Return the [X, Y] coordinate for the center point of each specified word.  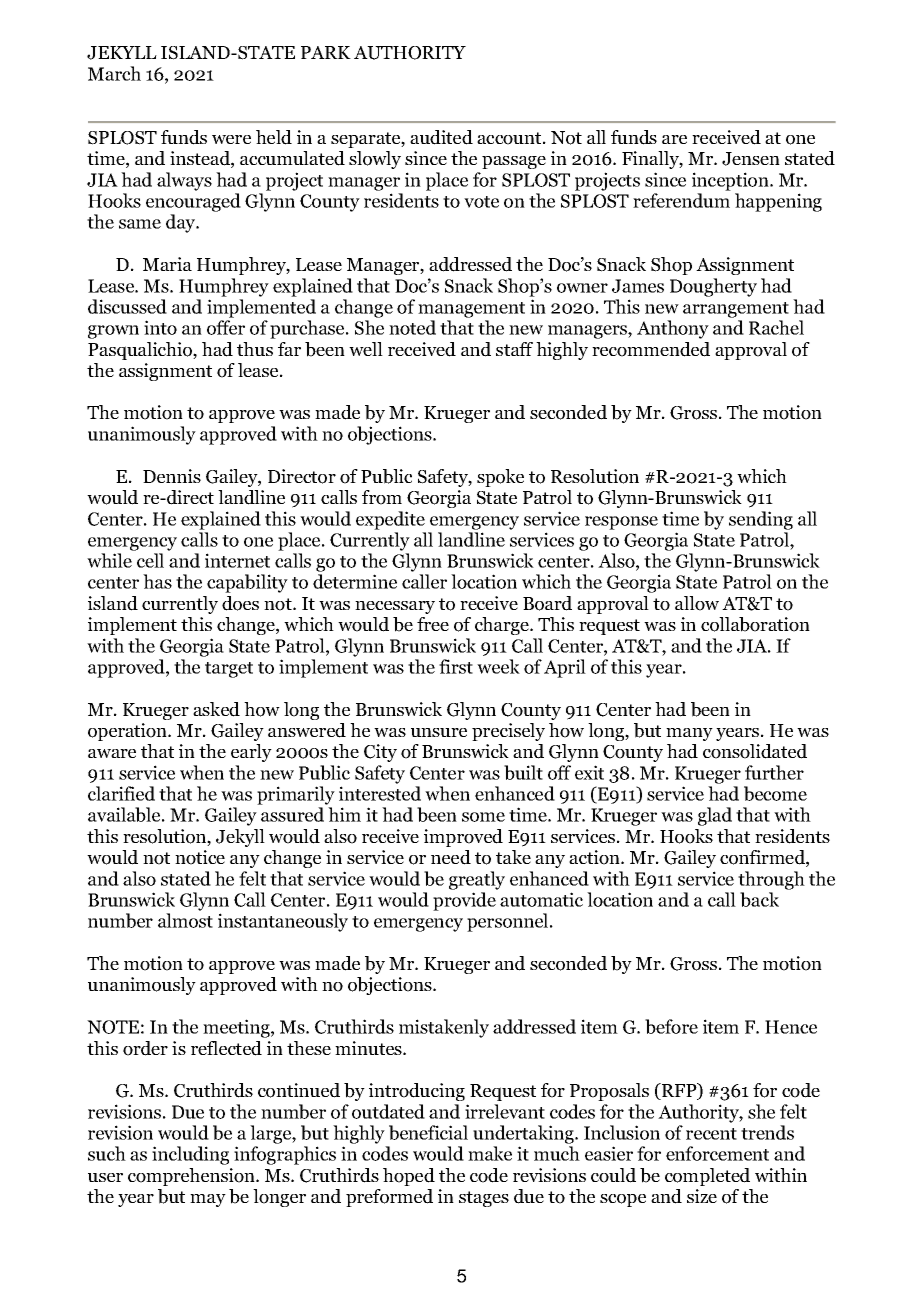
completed [707, 1177]
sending [761, 520]
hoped [409, 1177]
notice [200, 857]
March [114, 73]
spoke [500, 478]
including [190, 1155]
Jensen [751, 159]
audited [441, 137]
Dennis [172, 476]
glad [715, 816]
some [483, 817]
